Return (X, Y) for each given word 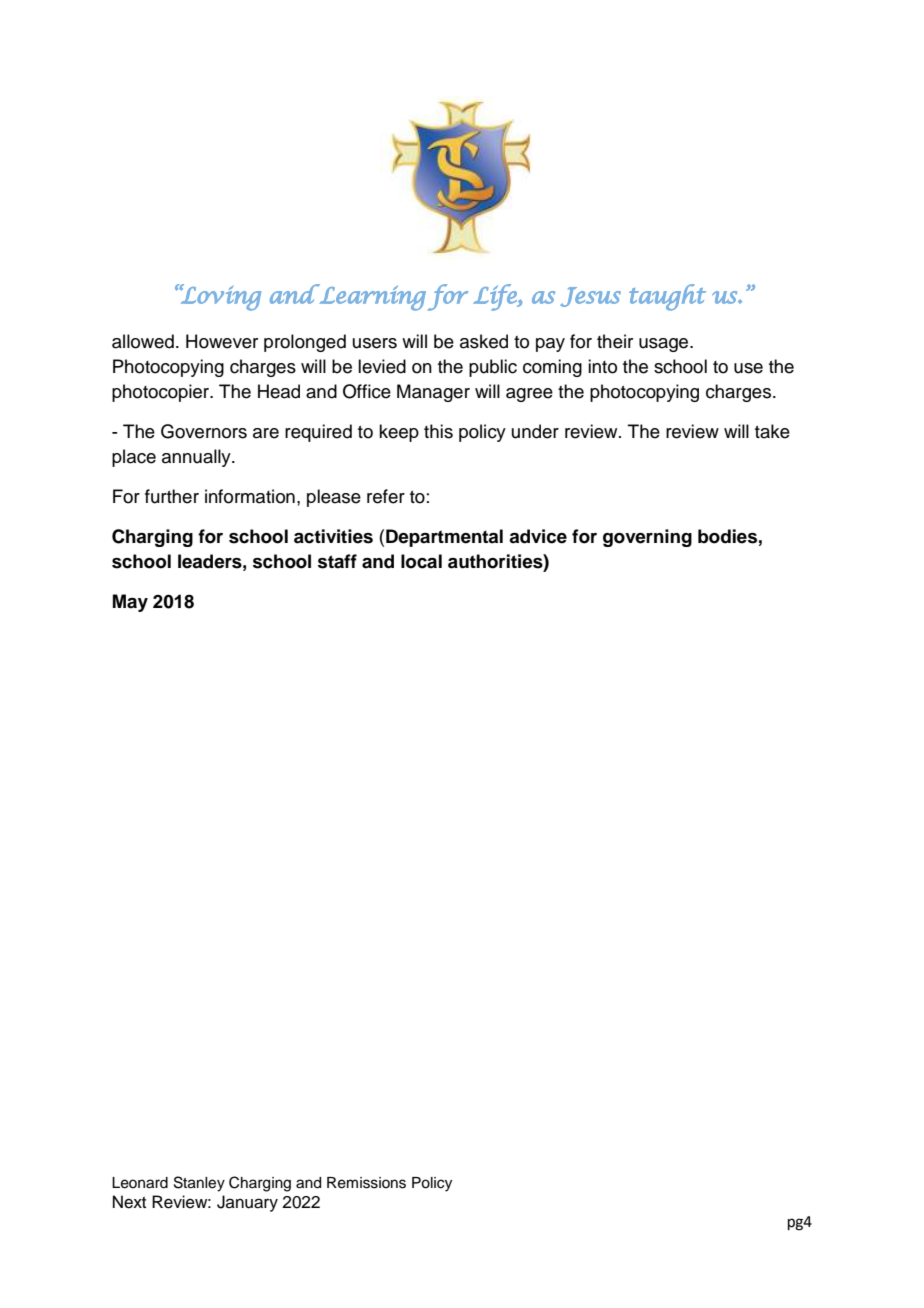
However (222, 341)
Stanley (199, 1184)
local (421, 561)
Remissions (366, 1183)
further (172, 496)
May (130, 603)
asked (484, 341)
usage (665, 345)
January (247, 1203)
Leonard (140, 1183)
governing (647, 538)
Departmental (444, 538)
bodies (727, 536)
